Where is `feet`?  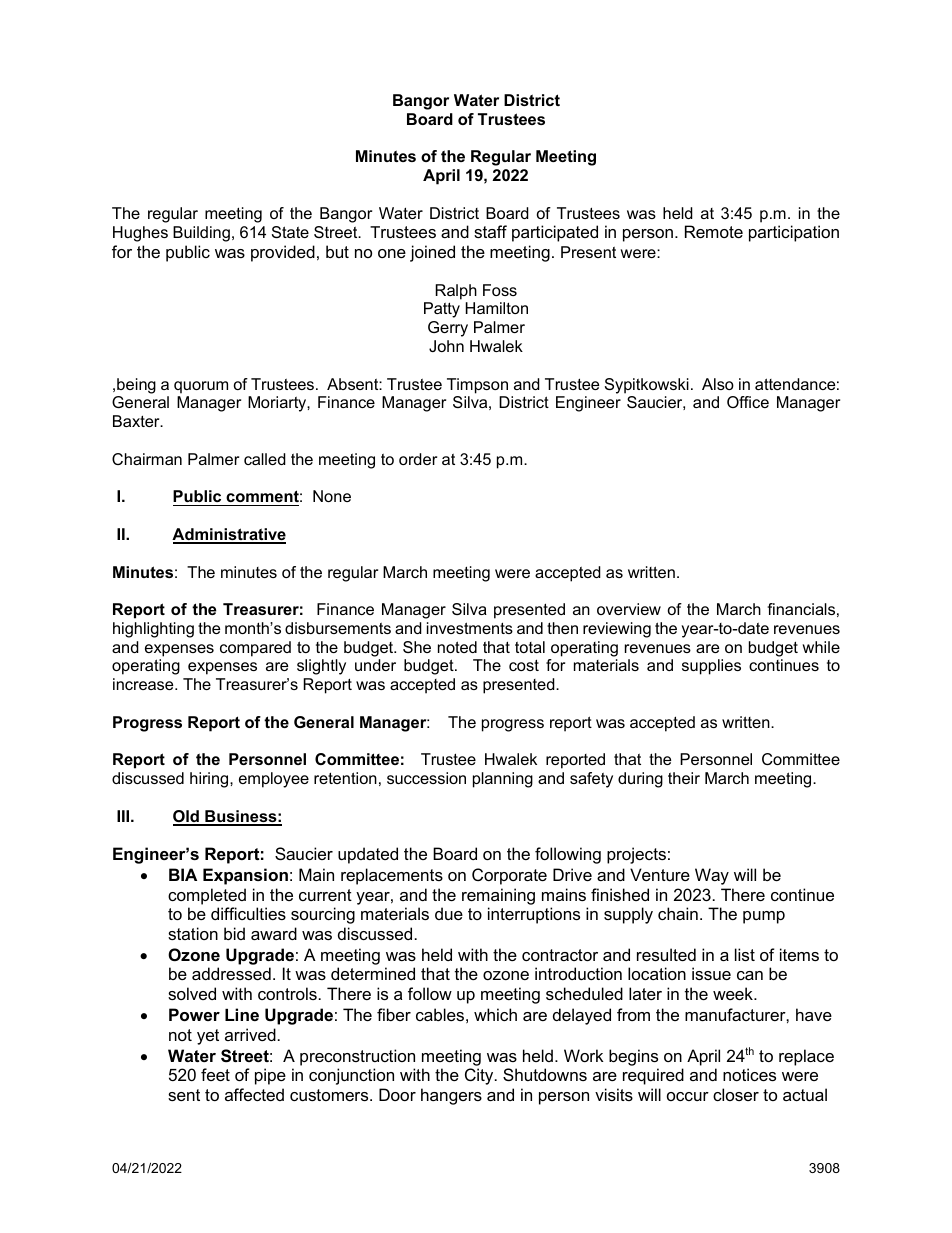
feet is located at coordinates (215, 1074).
